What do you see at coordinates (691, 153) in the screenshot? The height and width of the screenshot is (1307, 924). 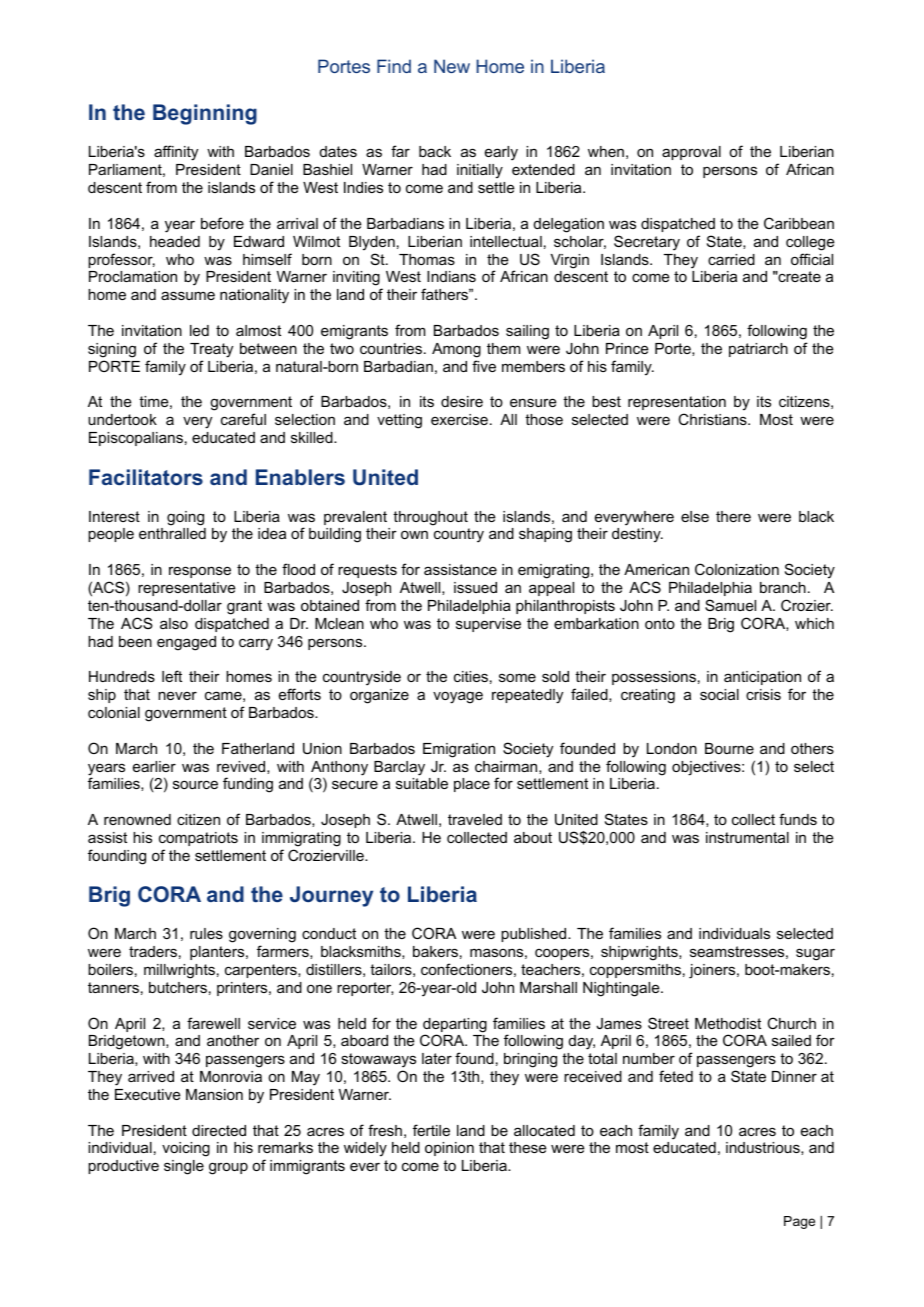 I see `approval` at bounding box center [691, 153].
